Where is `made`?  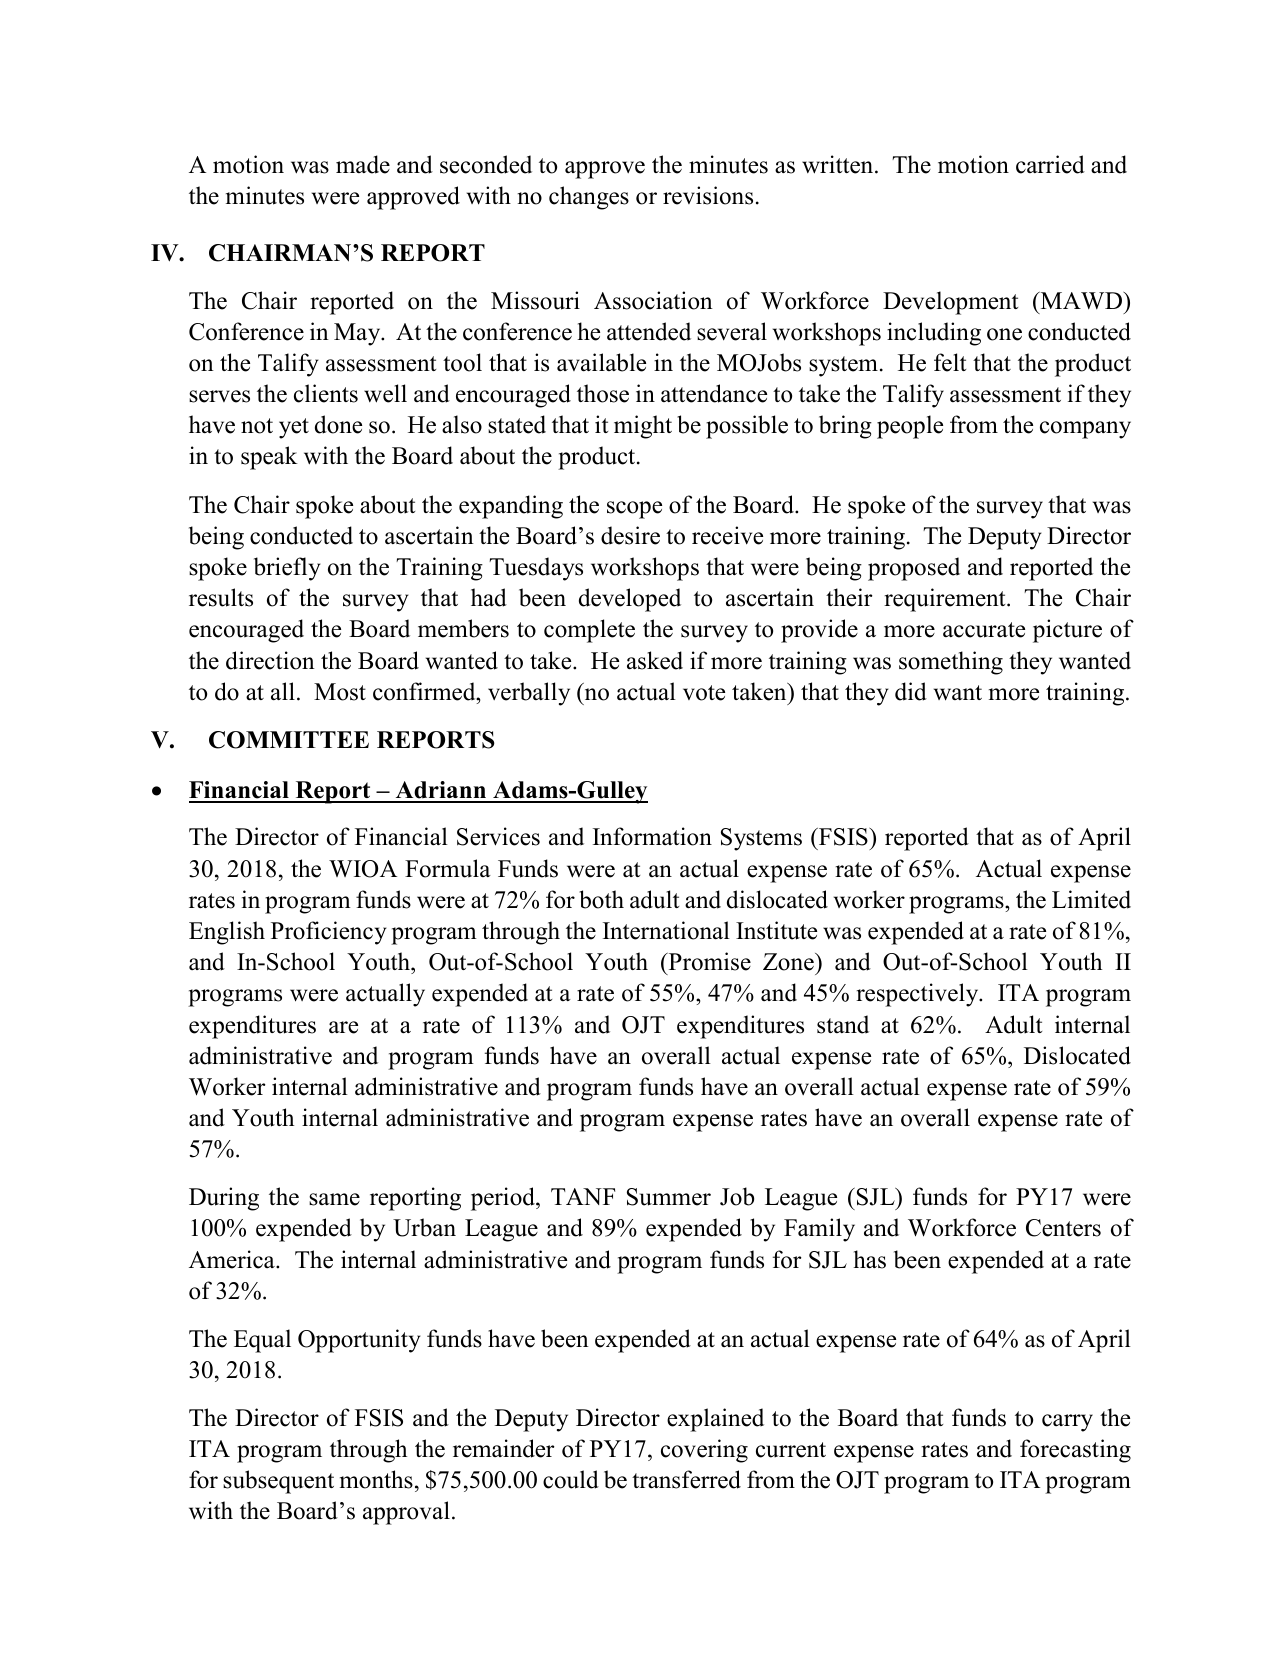 made is located at coordinates (363, 164).
